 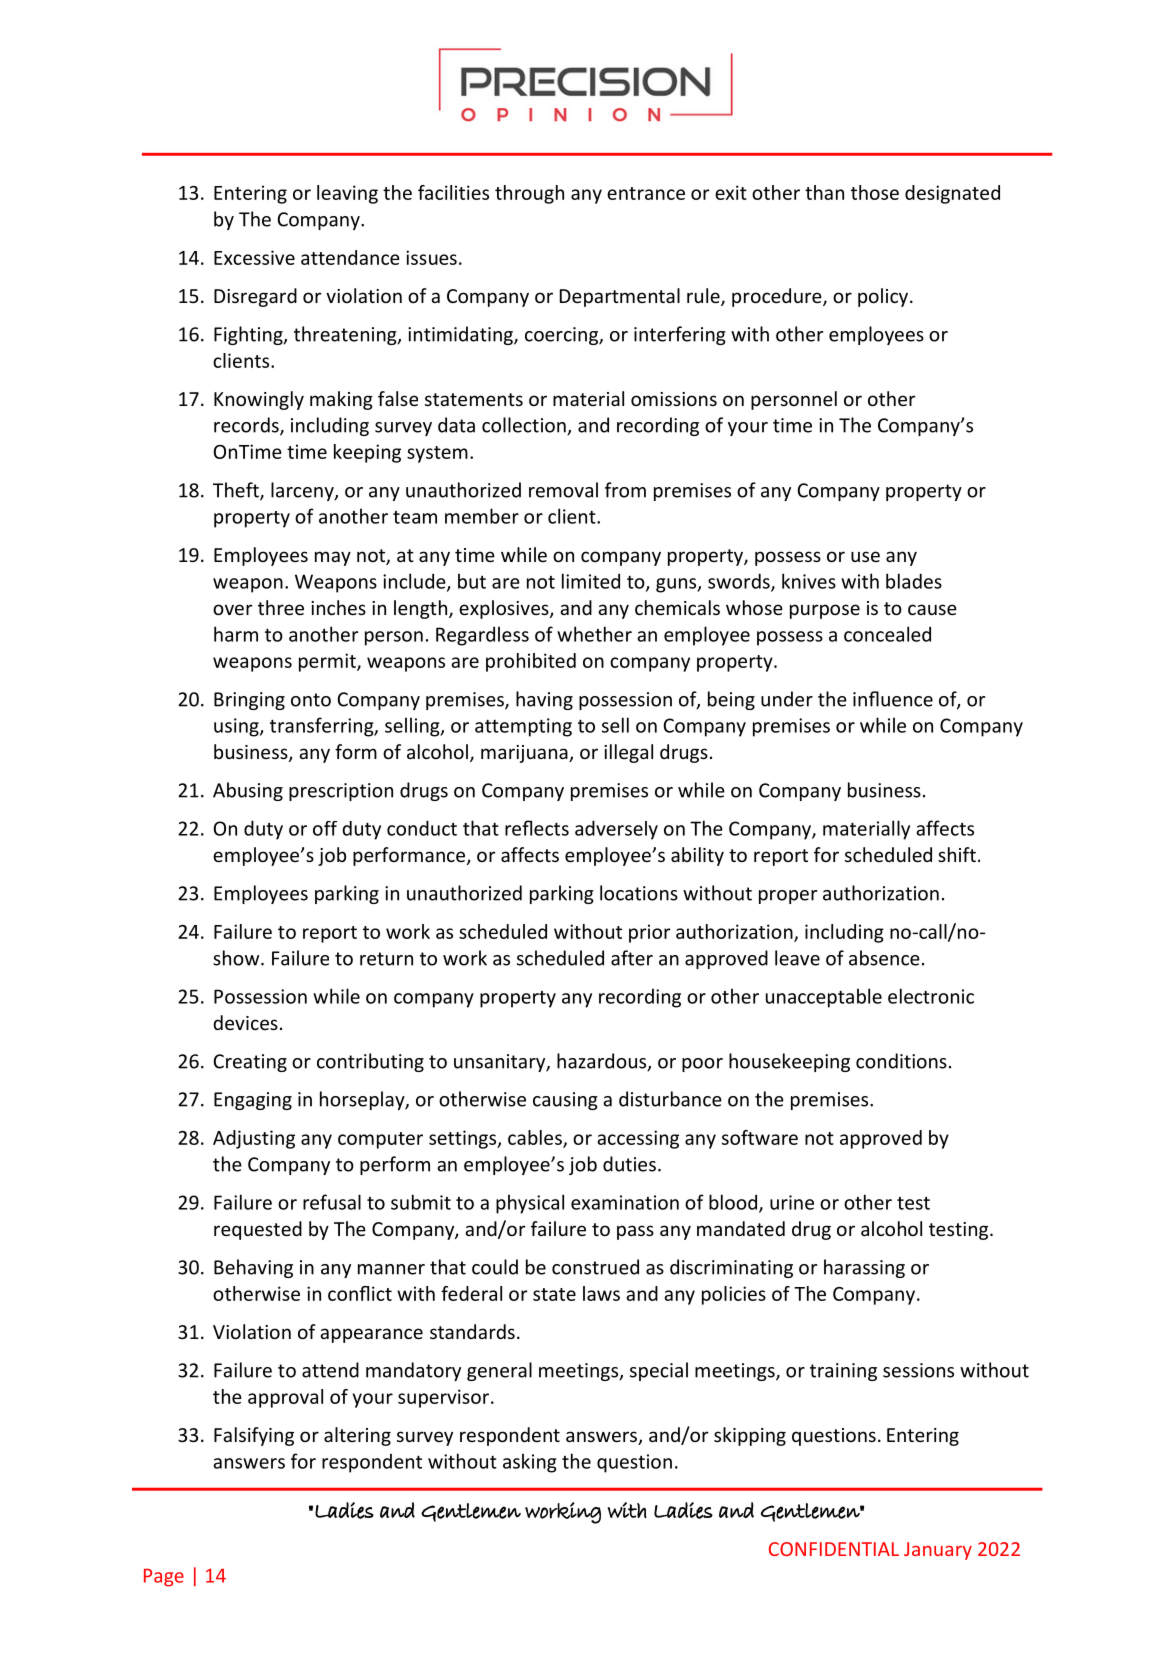 What do you see at coordinates (884, 958) in the document?
I see `absence` at bounding box center [884, 958].
